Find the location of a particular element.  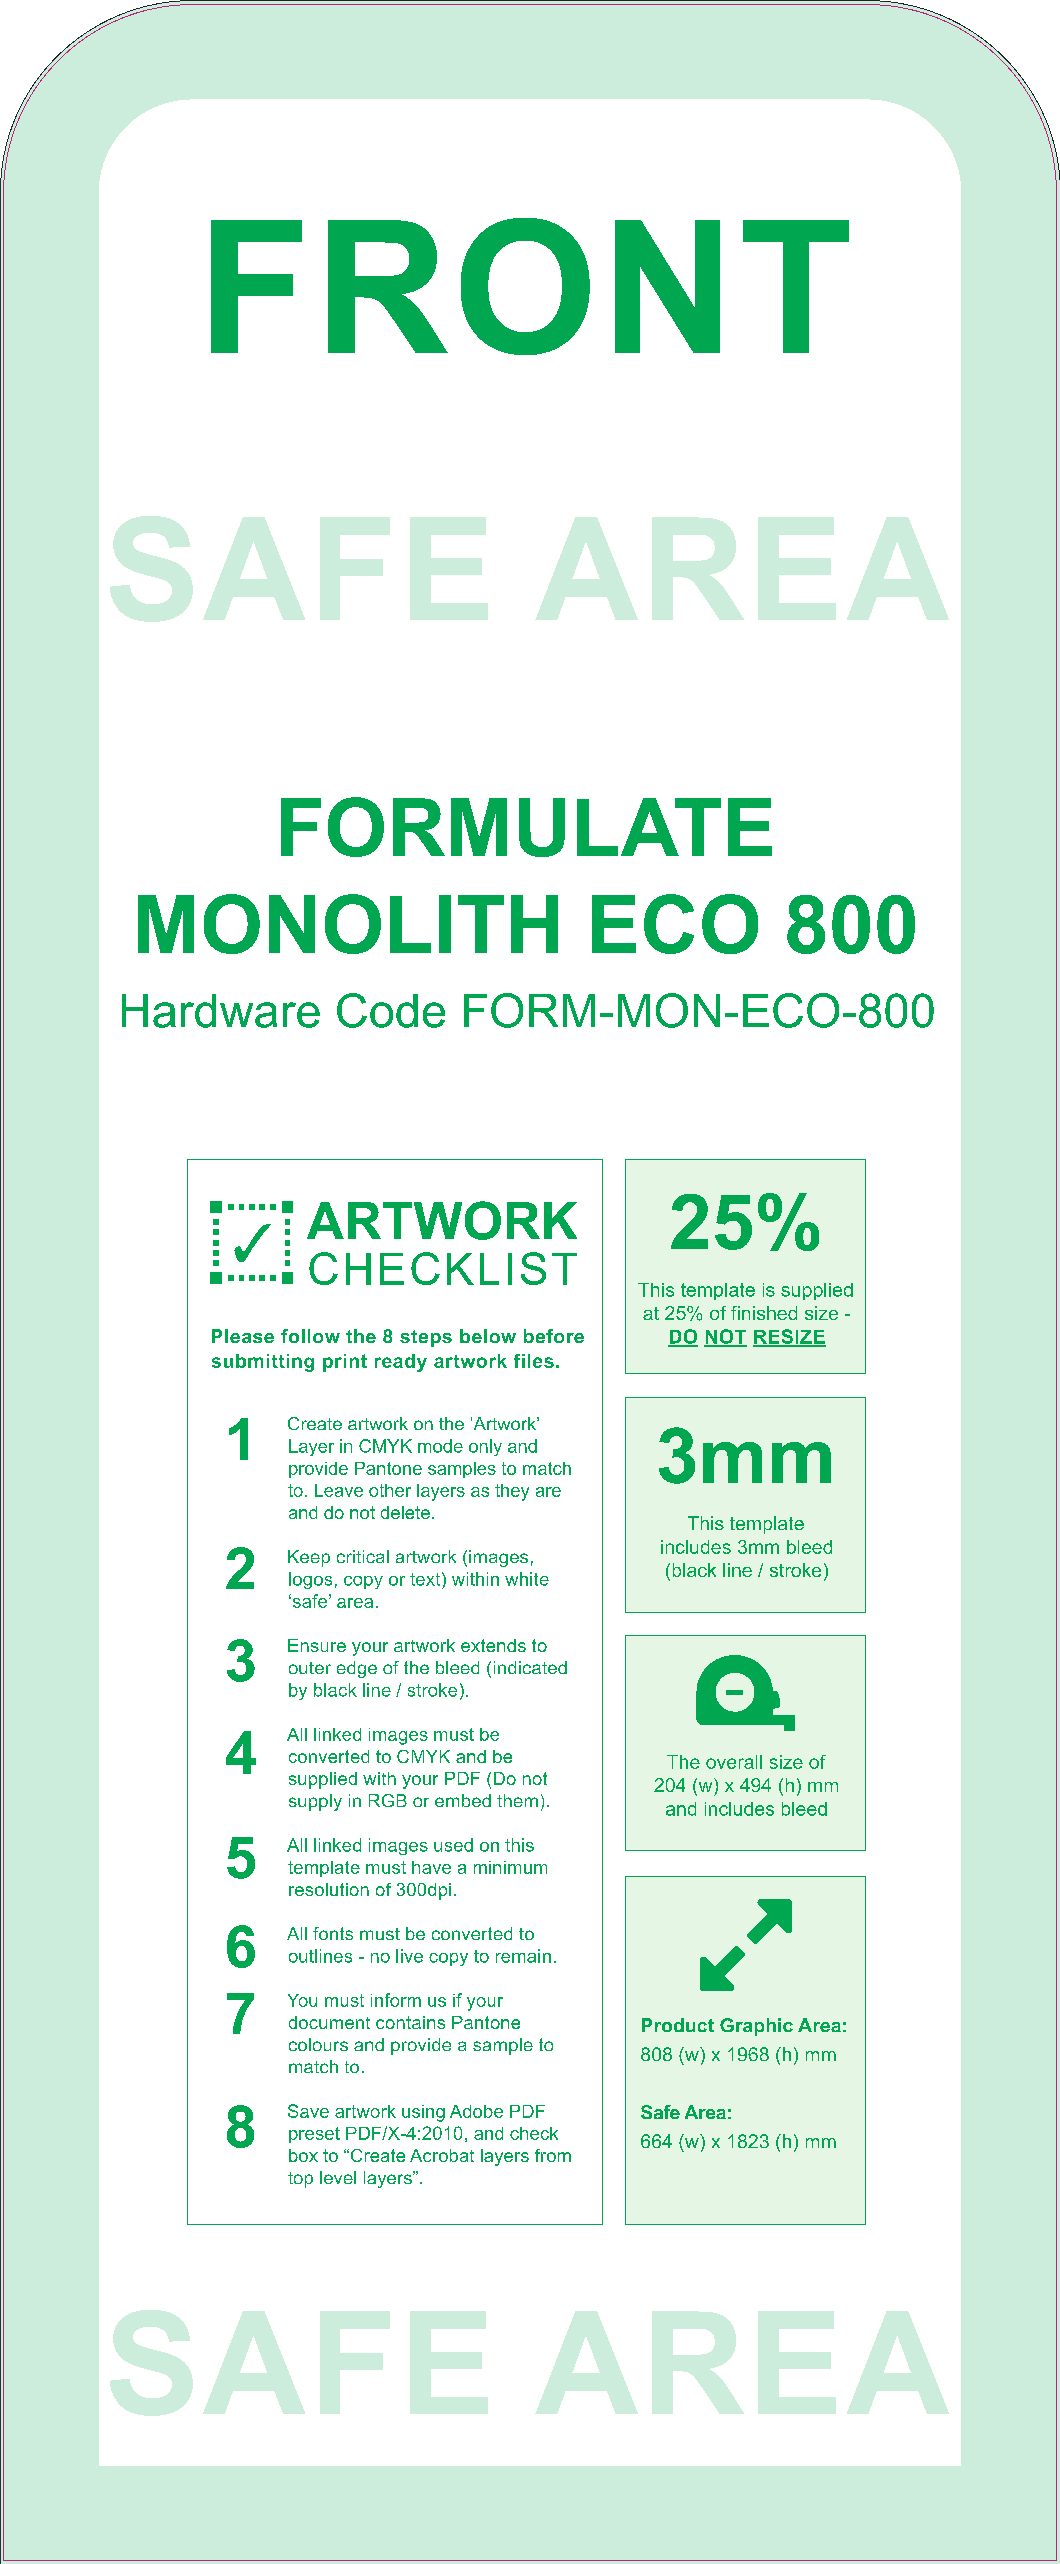

below is located at coordinates (488, 1336).
